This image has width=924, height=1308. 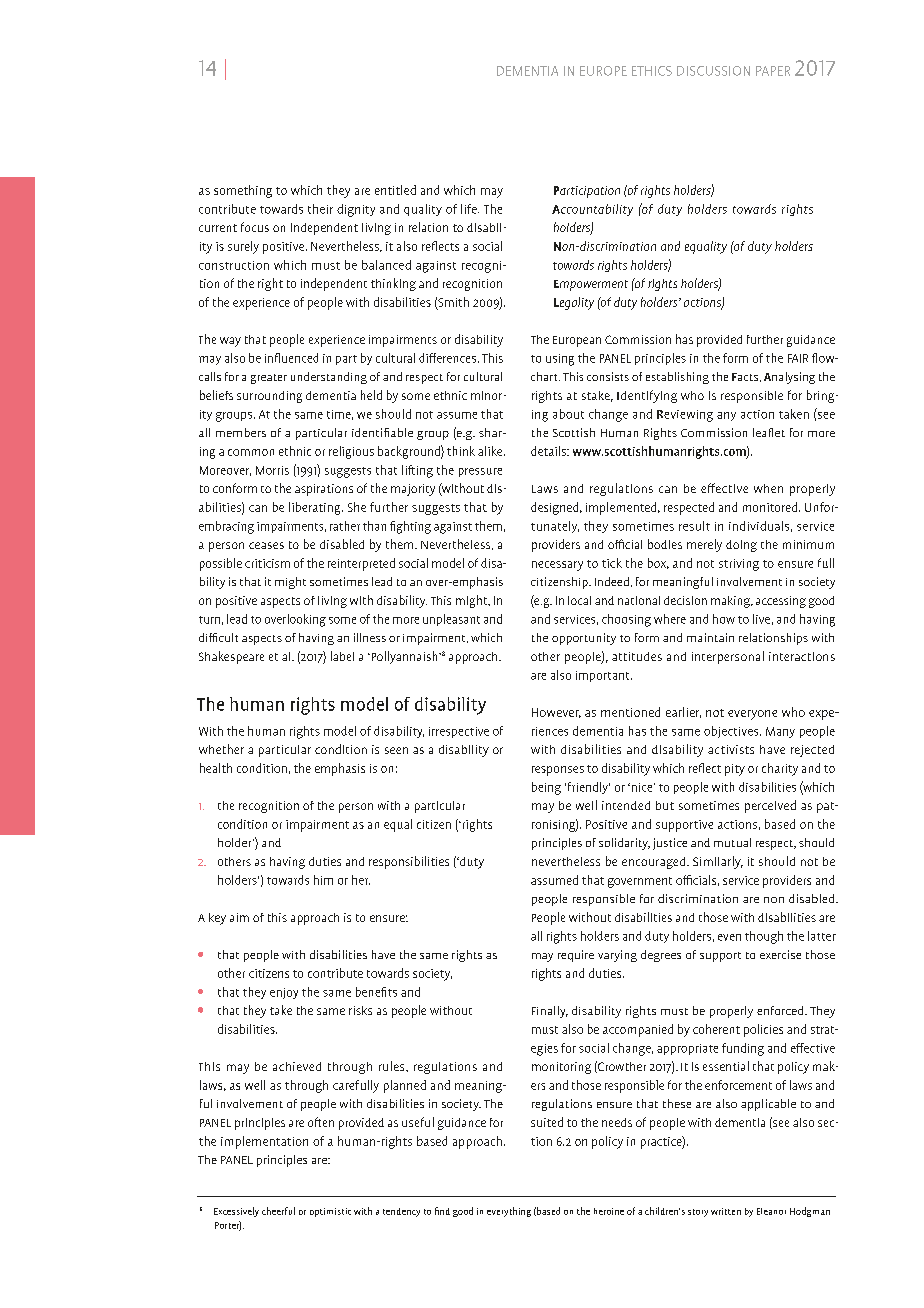 I want to click on life, so click(x=470, y=209).
